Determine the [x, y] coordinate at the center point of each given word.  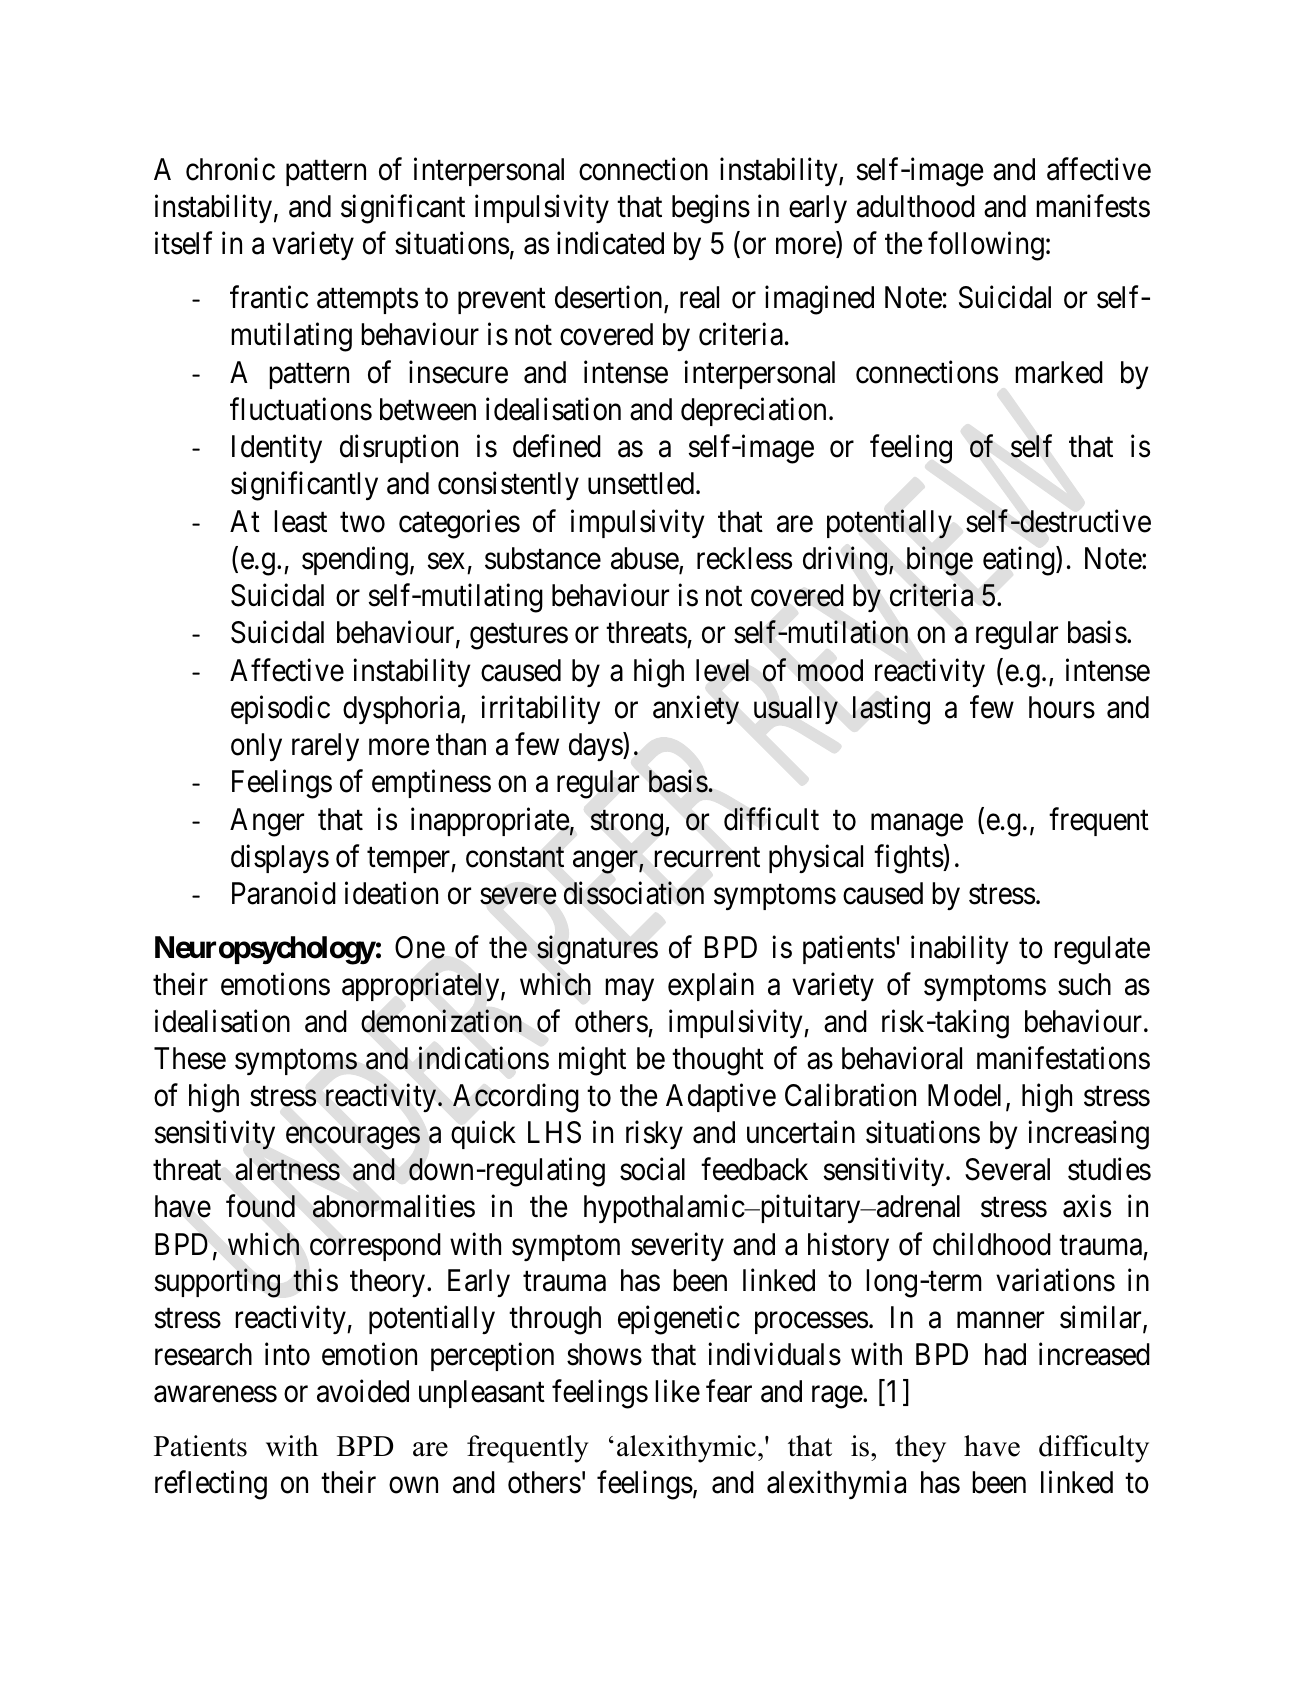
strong [626, 824]
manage [917, 825]
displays [280, 858]
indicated [610, 243]
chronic [230, 169]
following [986, 246]
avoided [363, 1391]
